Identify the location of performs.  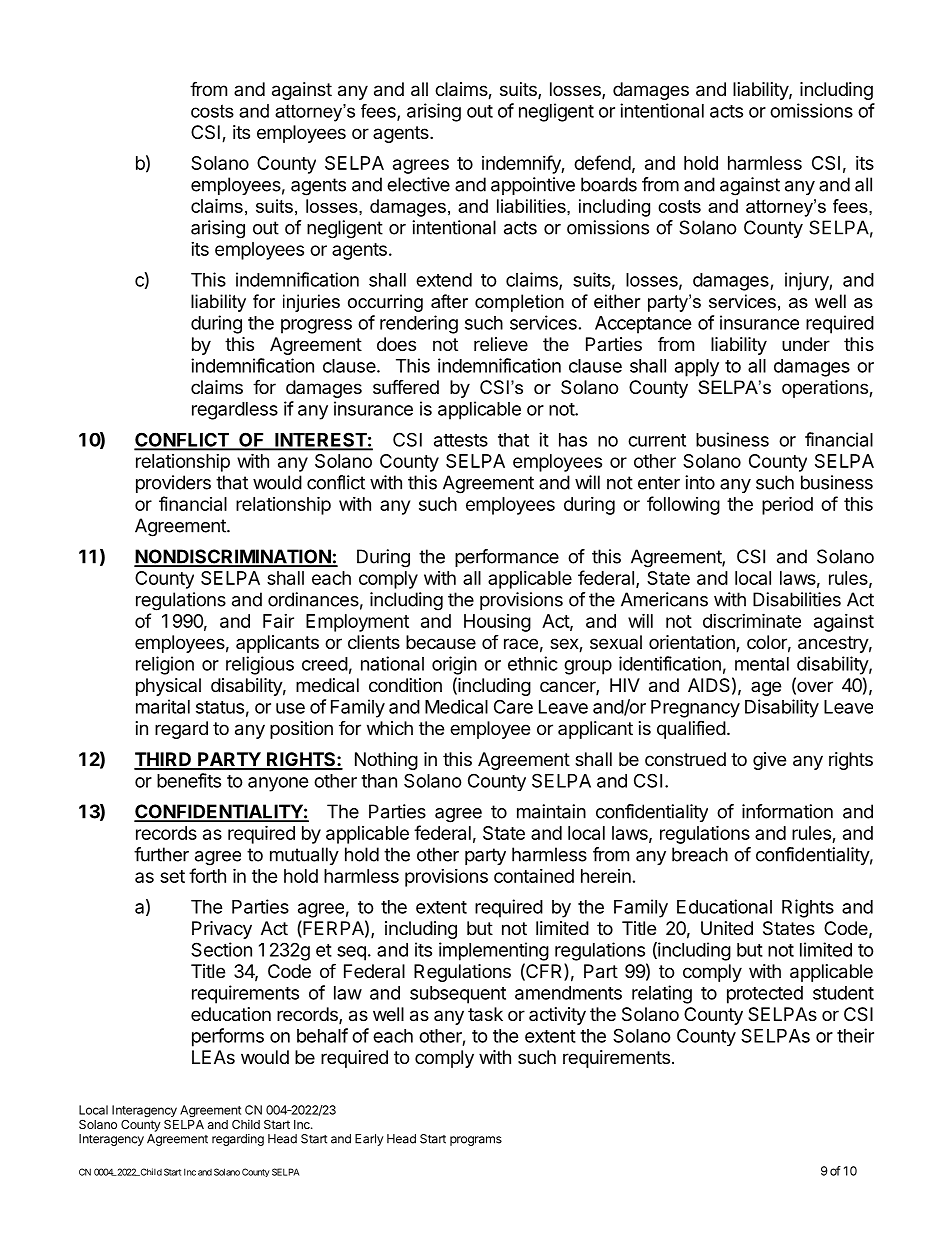
(228, 1037).
